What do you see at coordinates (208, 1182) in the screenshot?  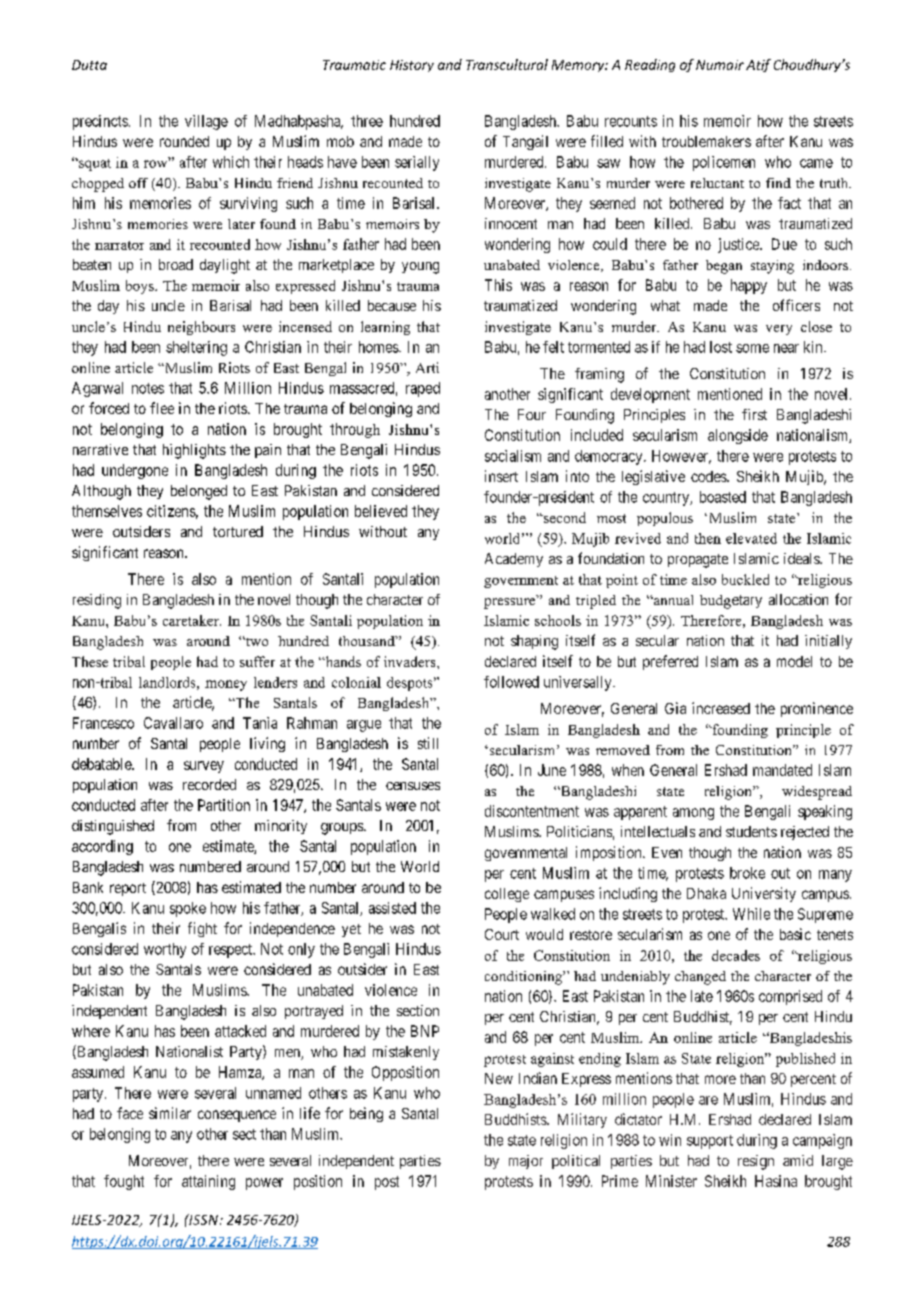 I see `attaining` at bounding box center [208, 1182].
